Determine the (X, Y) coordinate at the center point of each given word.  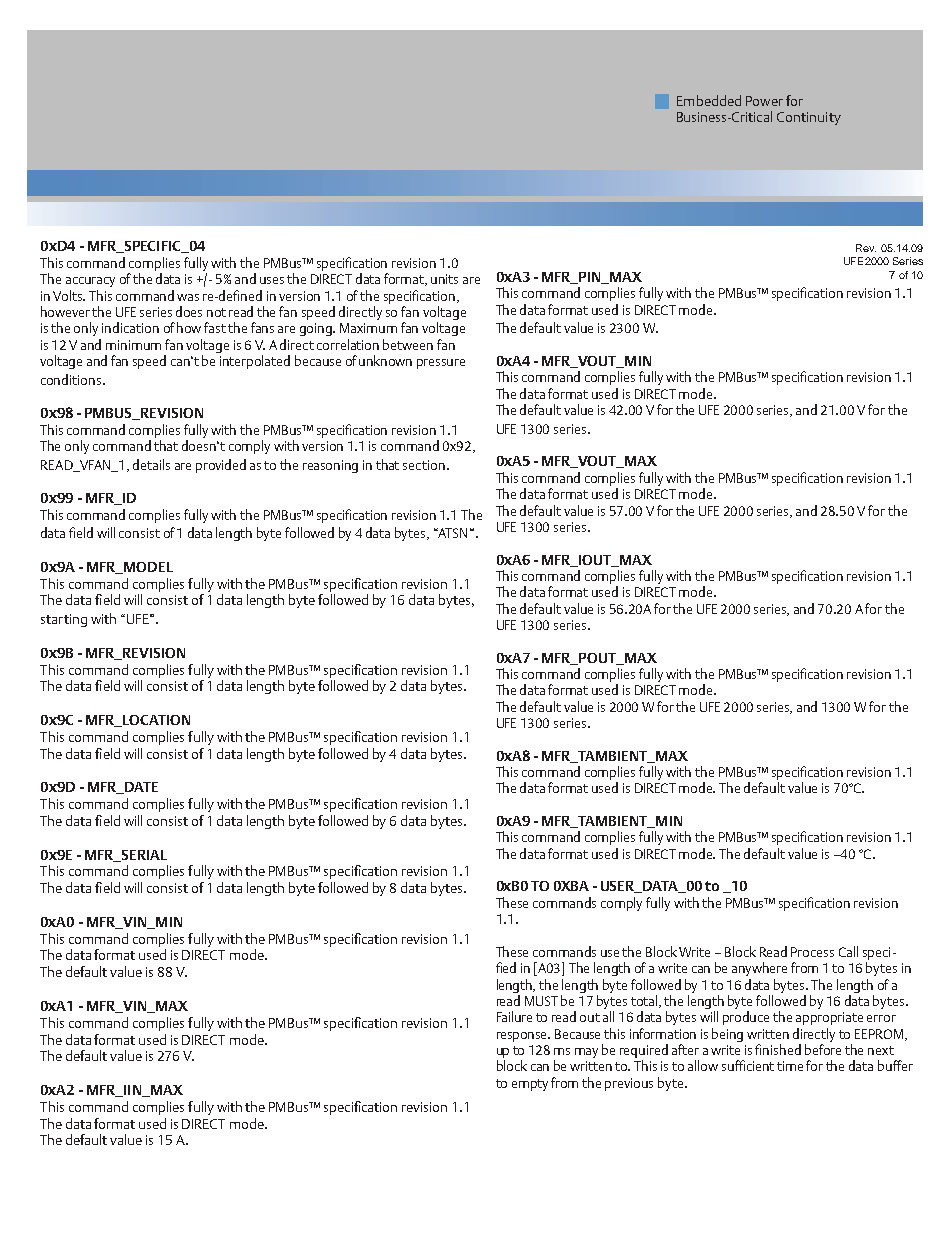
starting (64, 620)
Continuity (809, 118)
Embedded (709, 100)
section (424, 465)
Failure (514, 1016)
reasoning (330, 466)
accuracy (90, 282)
